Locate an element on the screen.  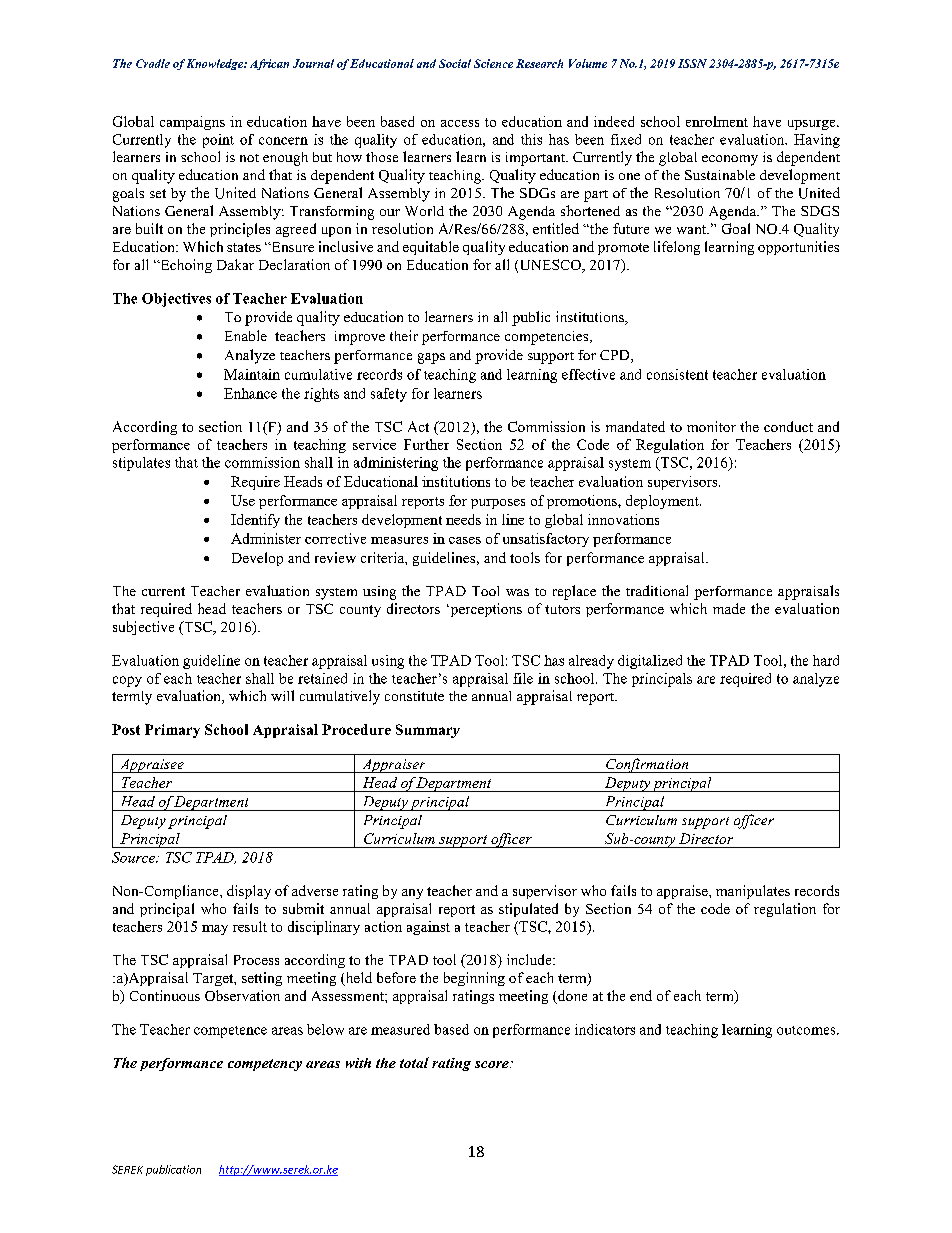
enrolment is located at coordinates (717, 121).
